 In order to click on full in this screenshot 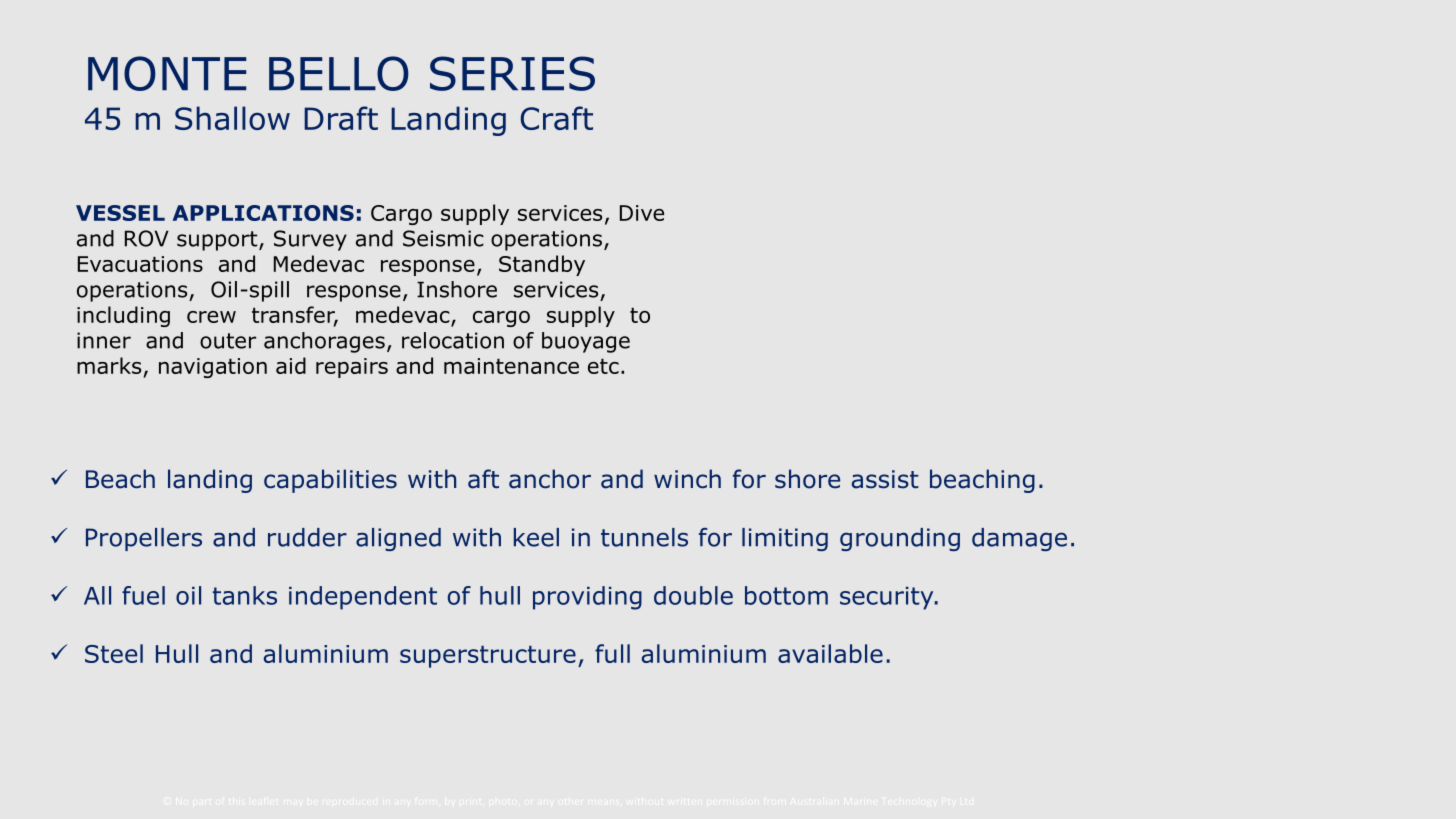, I will do `click(612, 653)`.
